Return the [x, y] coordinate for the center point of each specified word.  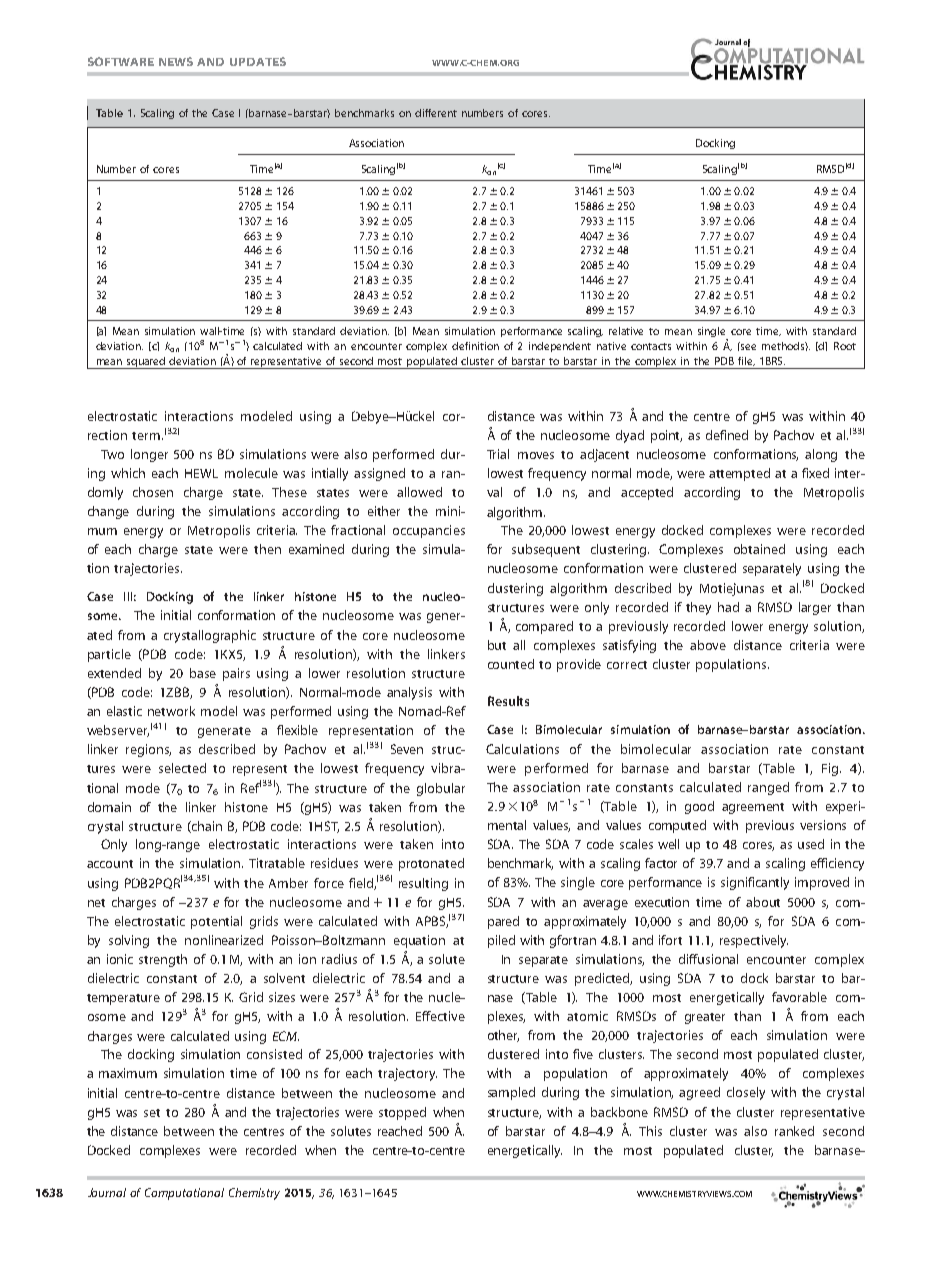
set [152, 1113]
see [747, 346]
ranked [794, 1131]
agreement [753, 808]
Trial [498, 454]
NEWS [176, 61]
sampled [511, 1093]
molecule [251, 473]
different [436, 113]
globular [441, 789]
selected [182, 768]
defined [727, 435]
